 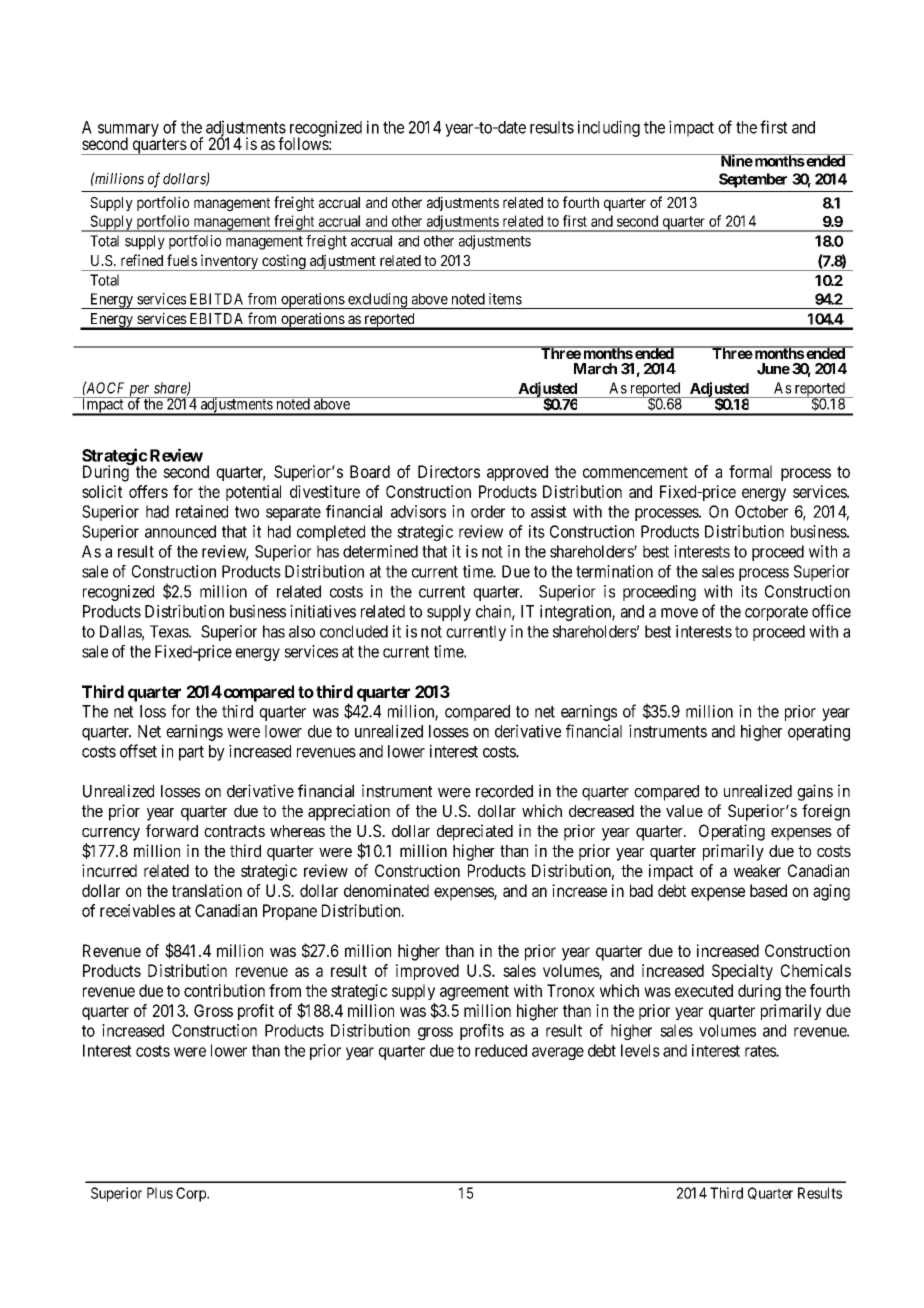 I want to click on rates, so click(x=761, y=1051).
